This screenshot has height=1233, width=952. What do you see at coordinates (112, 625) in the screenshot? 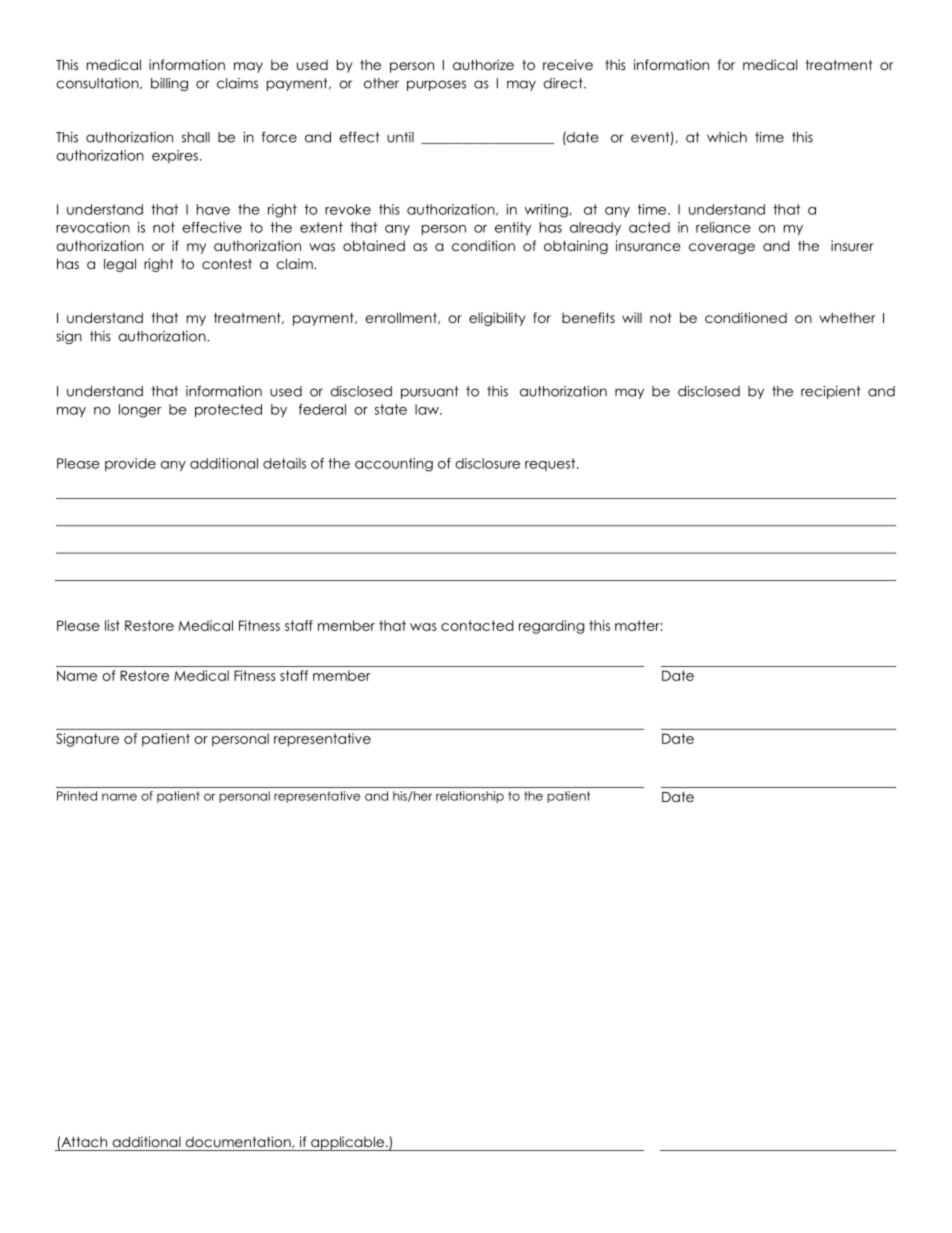
I see `list` at bounding box center [112, 625].
